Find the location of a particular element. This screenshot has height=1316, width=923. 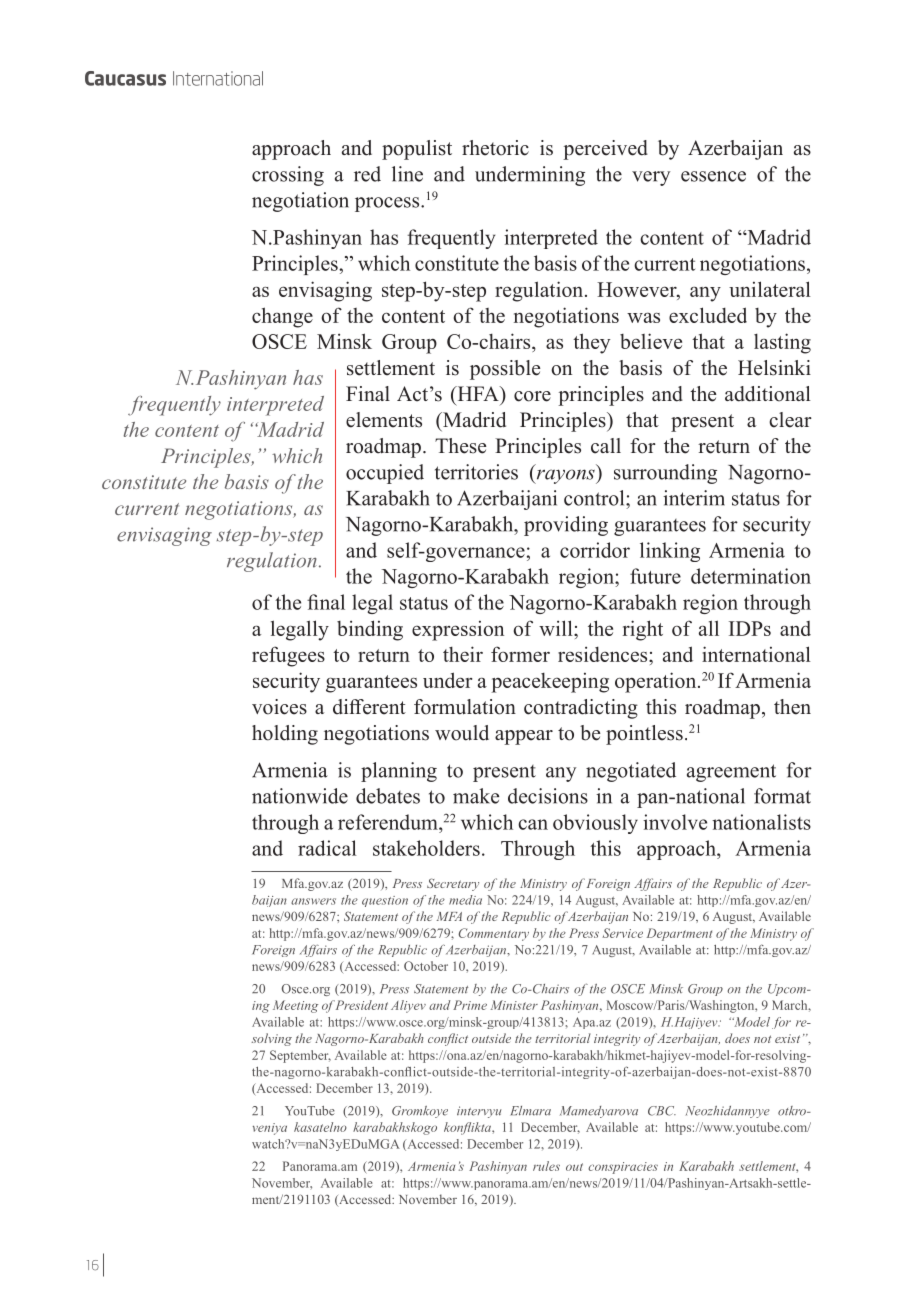

rhetoric is located at coordinates (495, 148).
